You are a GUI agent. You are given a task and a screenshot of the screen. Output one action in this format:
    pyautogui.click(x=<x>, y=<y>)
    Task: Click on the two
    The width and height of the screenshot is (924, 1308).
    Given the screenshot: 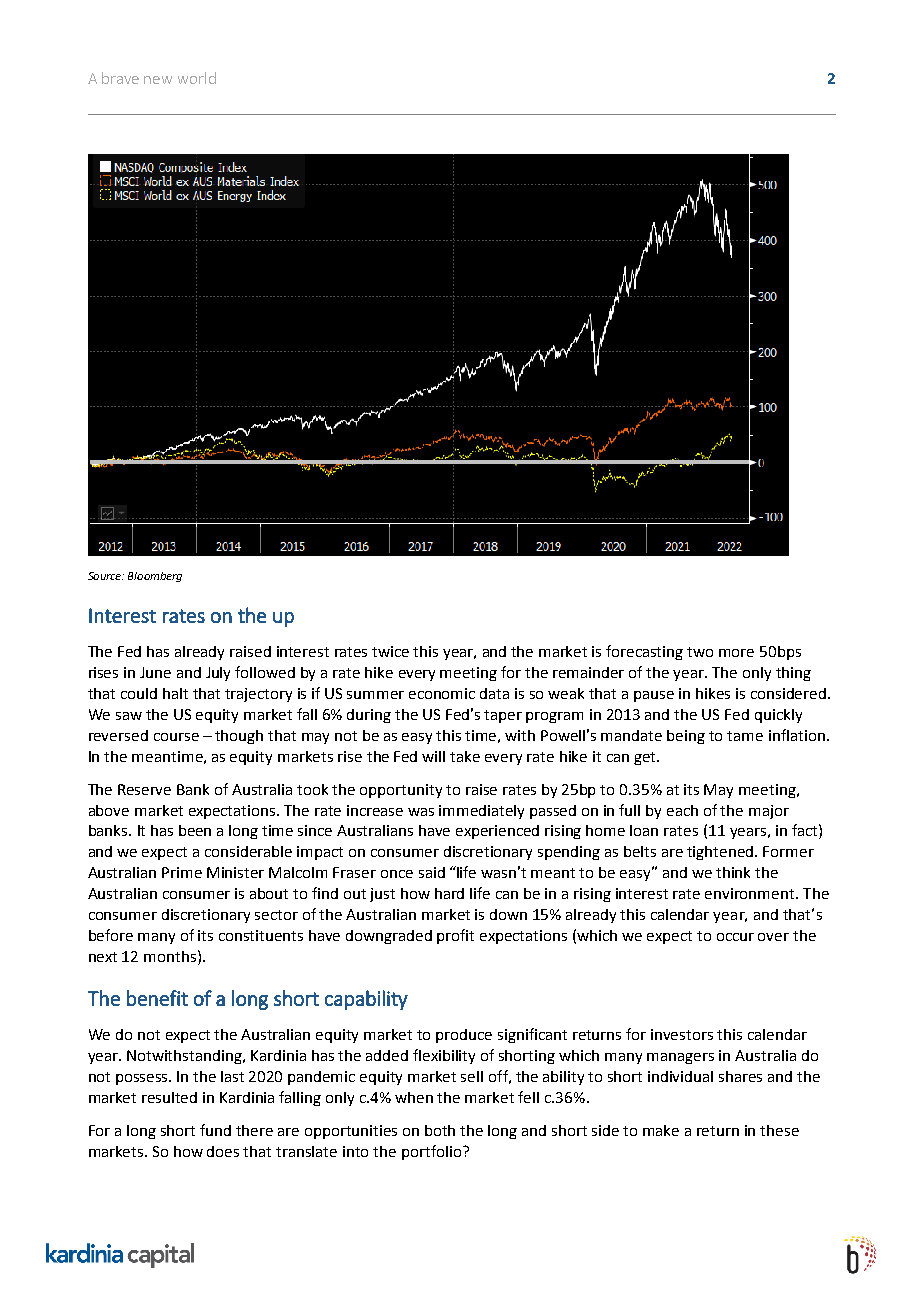 What is the action you would take?
    pyautogui.click(x=700, y=652)
